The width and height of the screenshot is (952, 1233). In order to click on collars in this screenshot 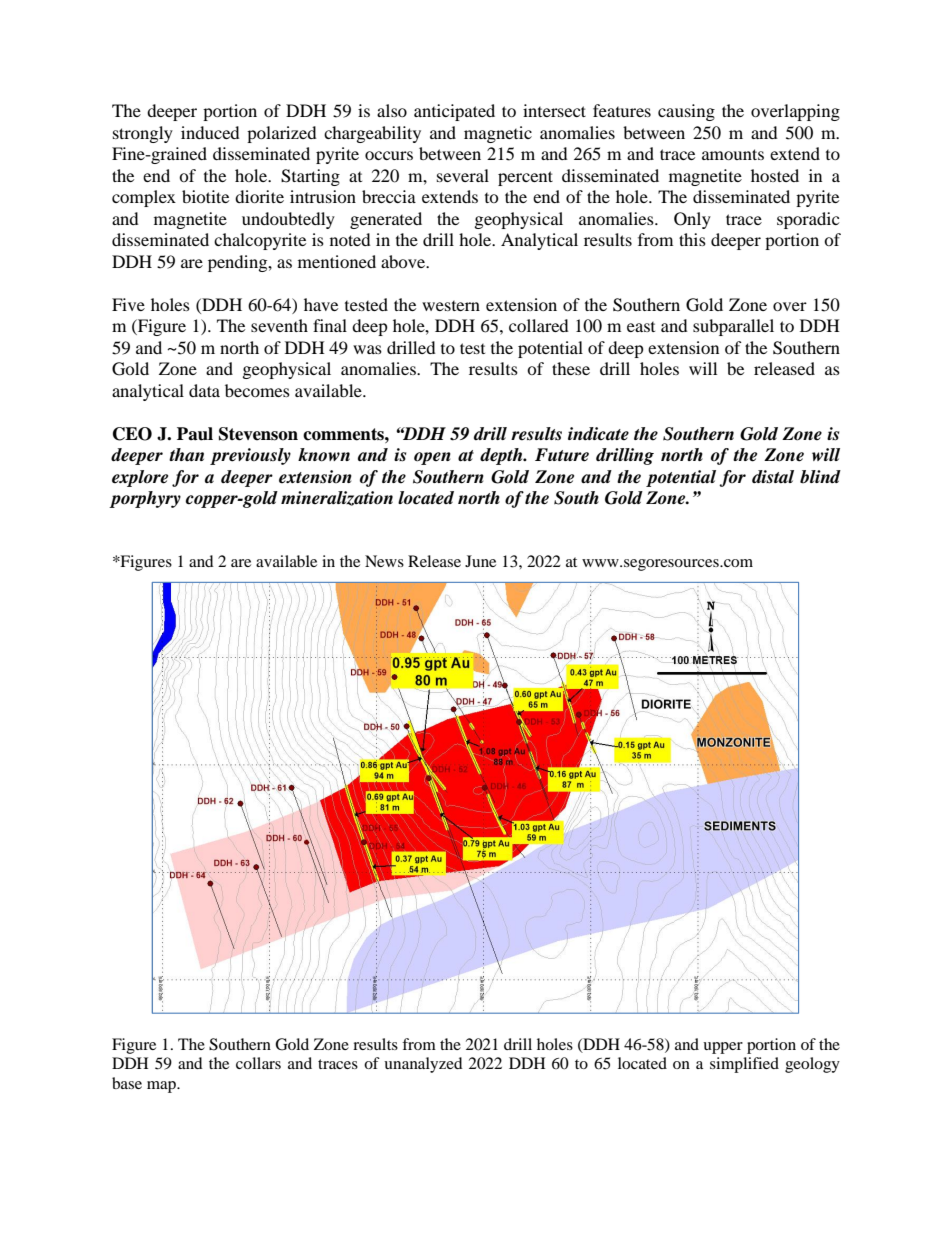, I will do `click(258, 1063)`.
